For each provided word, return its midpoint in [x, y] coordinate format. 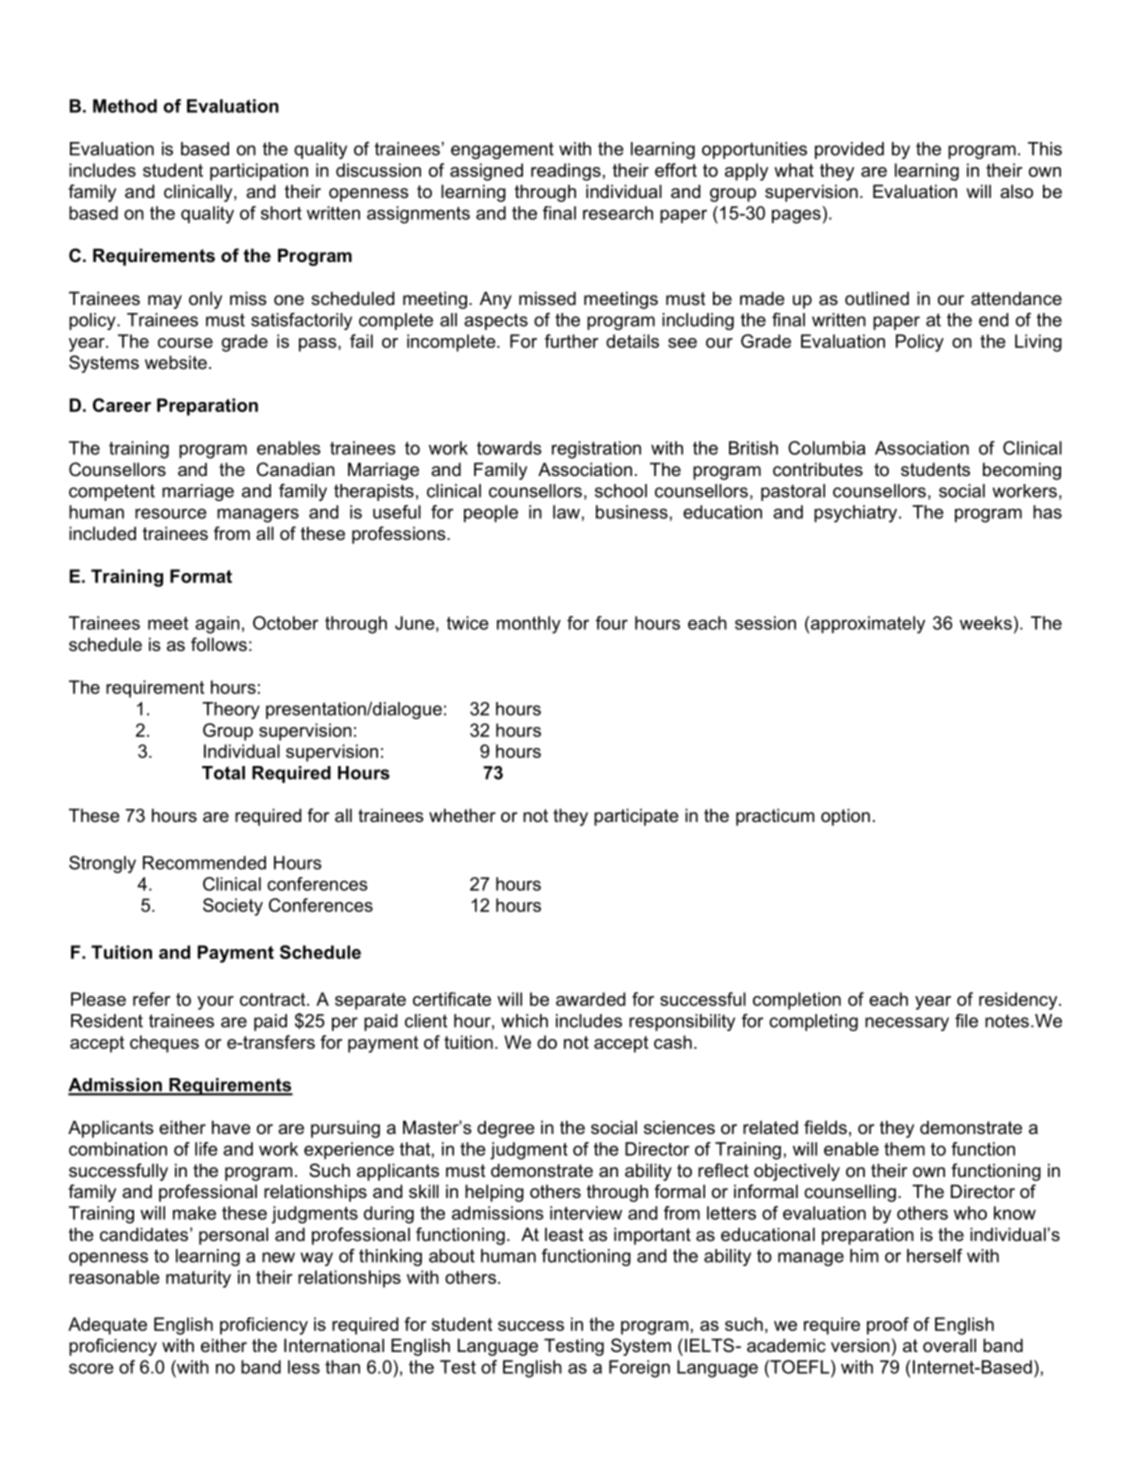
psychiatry [857, 514]
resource [171, 513]
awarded [590, 999]
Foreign [639, 1369]
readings [566, 172]
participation [259, 172]
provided [849, 150]
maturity [198, 1279]
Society [233, 907]
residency [1019, 1001]
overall [949, 1345]
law [566, 512]
